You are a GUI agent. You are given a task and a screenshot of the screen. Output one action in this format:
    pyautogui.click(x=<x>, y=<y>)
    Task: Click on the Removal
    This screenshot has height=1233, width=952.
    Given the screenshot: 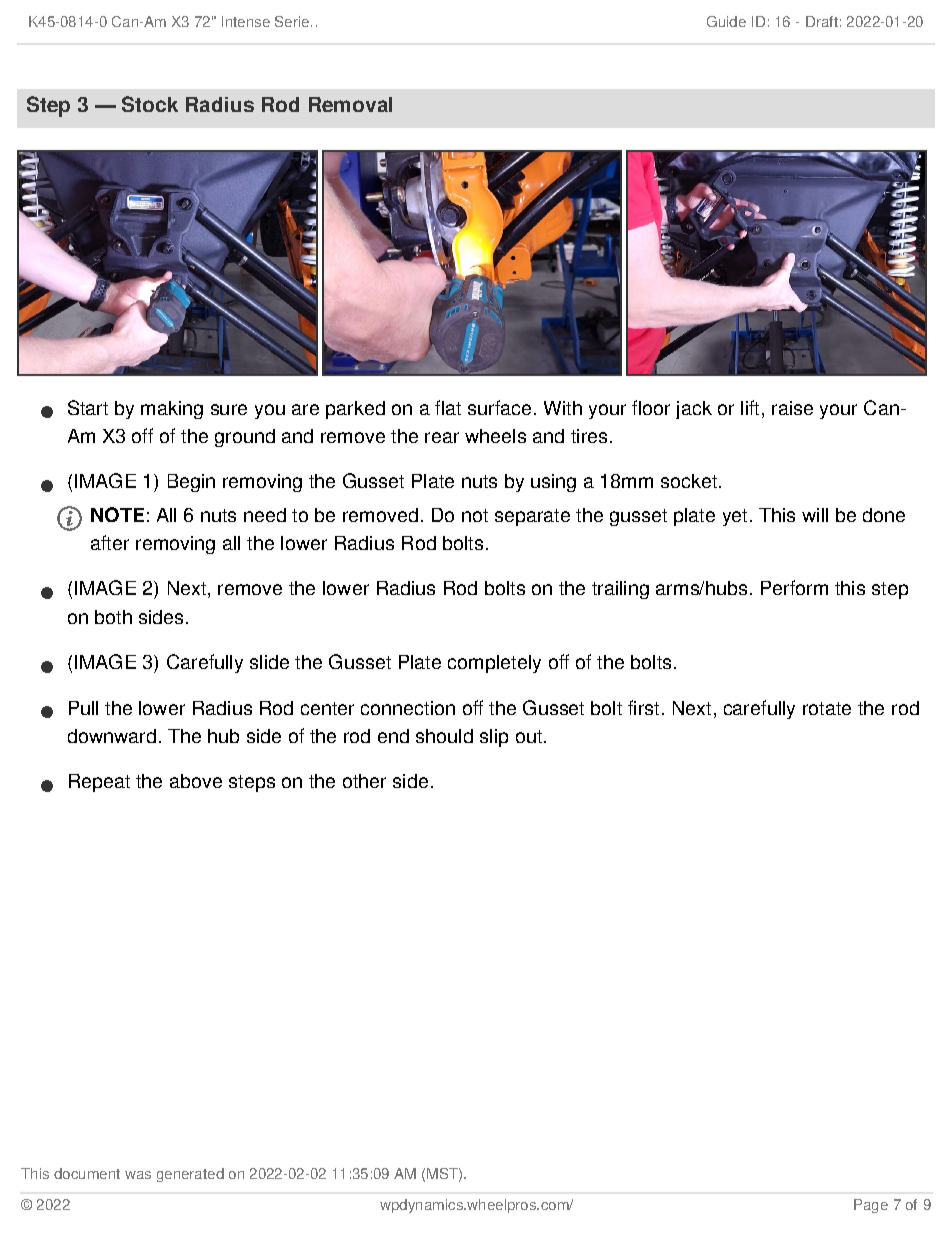 What is the action you would take?
    pyautogui.click(x=350, y=104)
